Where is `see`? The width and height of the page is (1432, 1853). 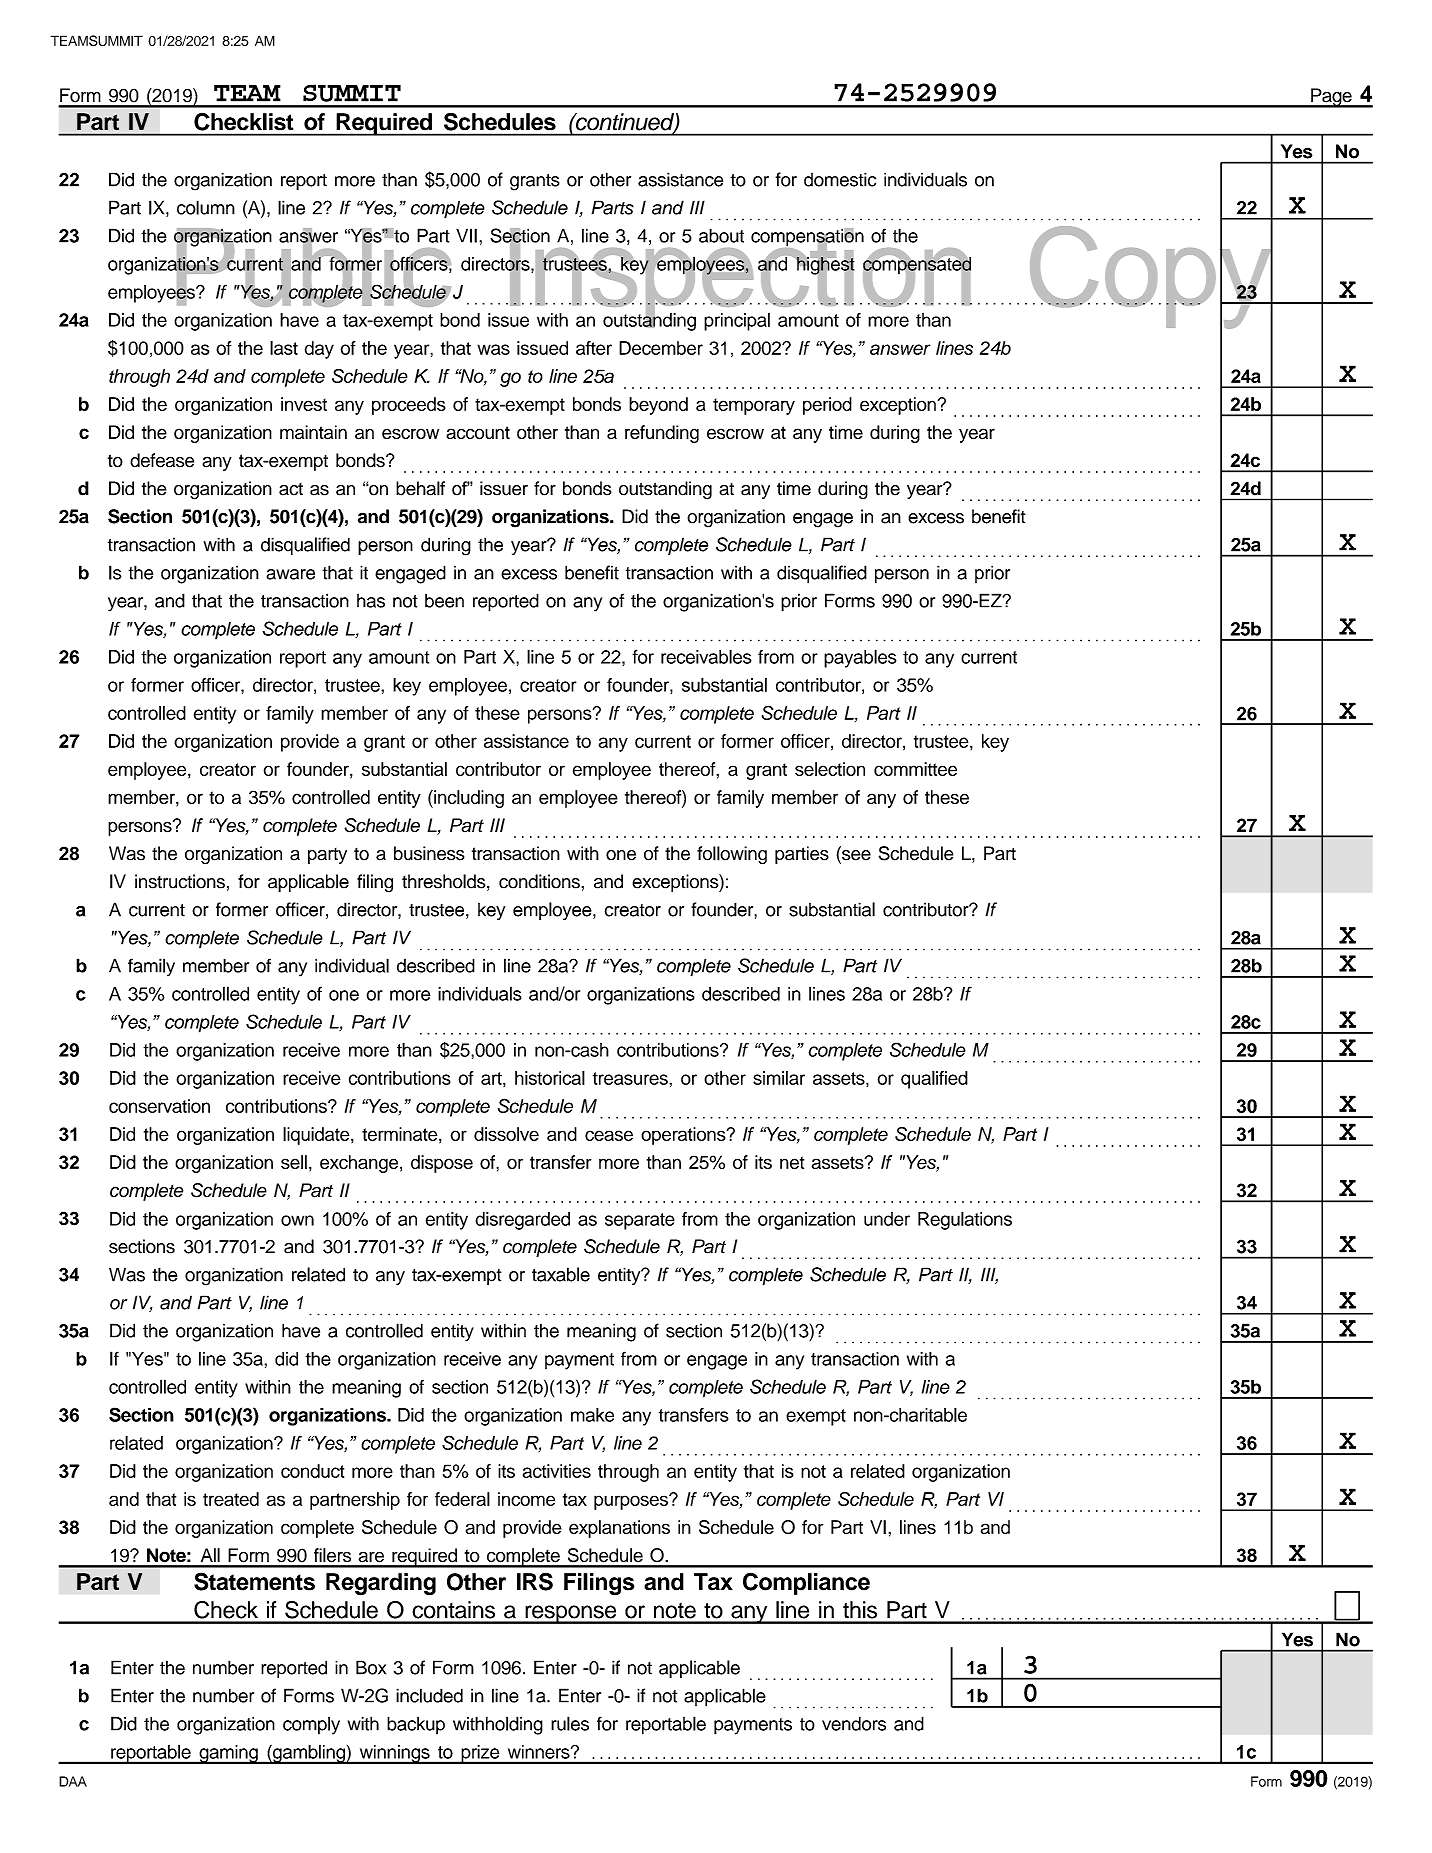 see is located at coordinates (855, 855).
